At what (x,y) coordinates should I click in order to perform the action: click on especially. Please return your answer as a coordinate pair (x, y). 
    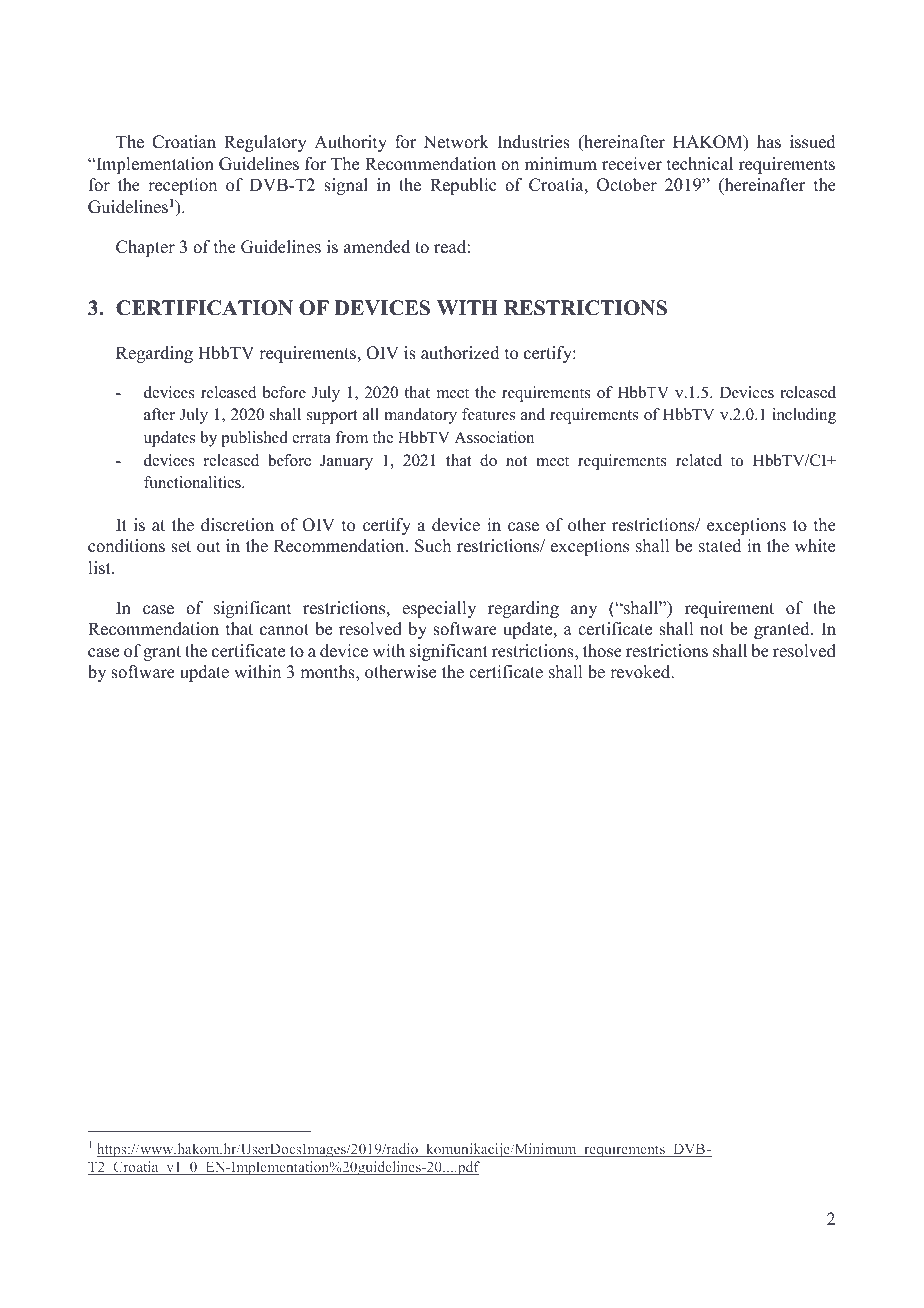
    Looking at the image, I should click on (439, 609).
